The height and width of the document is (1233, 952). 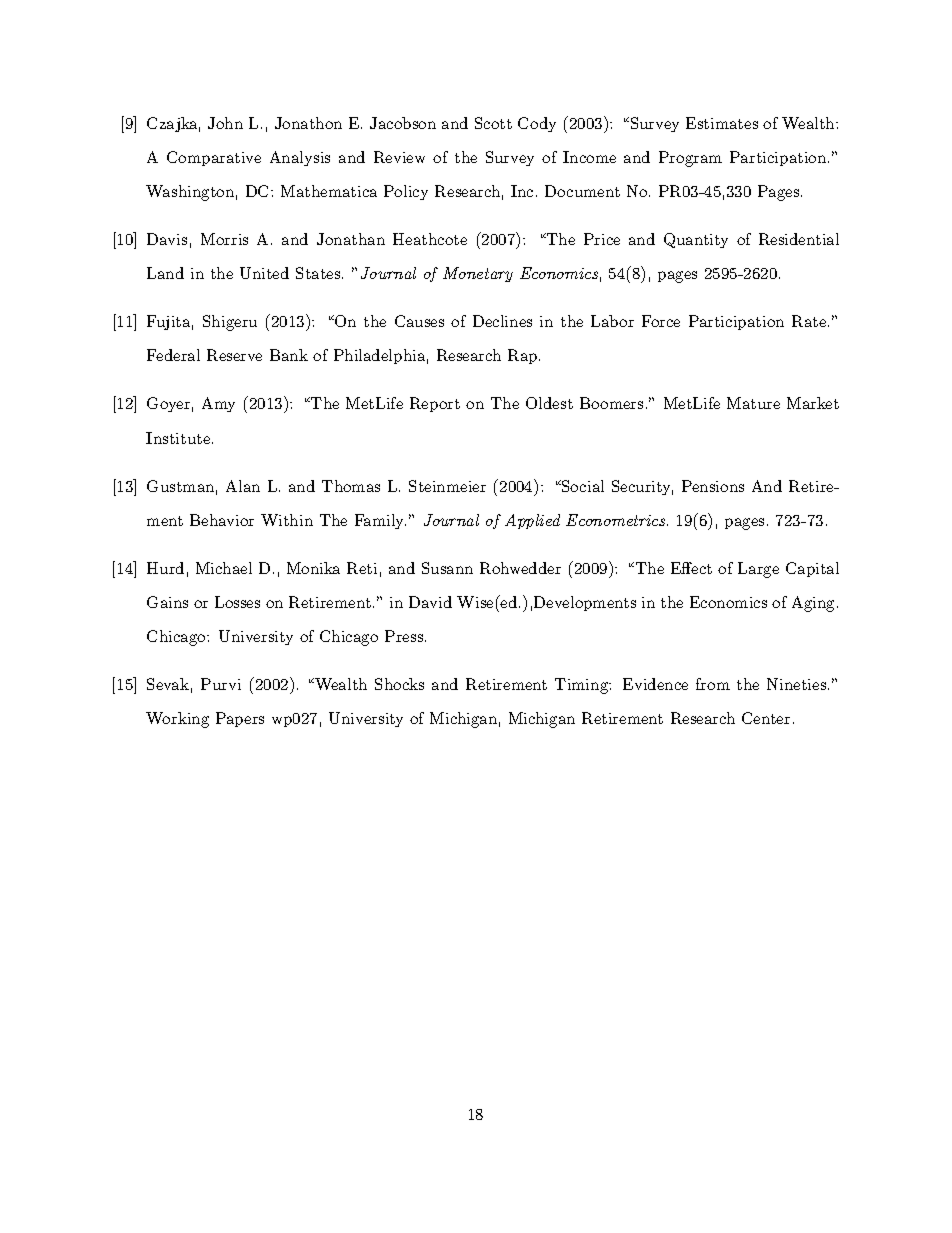 What do you see at coordinates (225, 123) in the document?
I see `John` at bounding box center [225, 123].
